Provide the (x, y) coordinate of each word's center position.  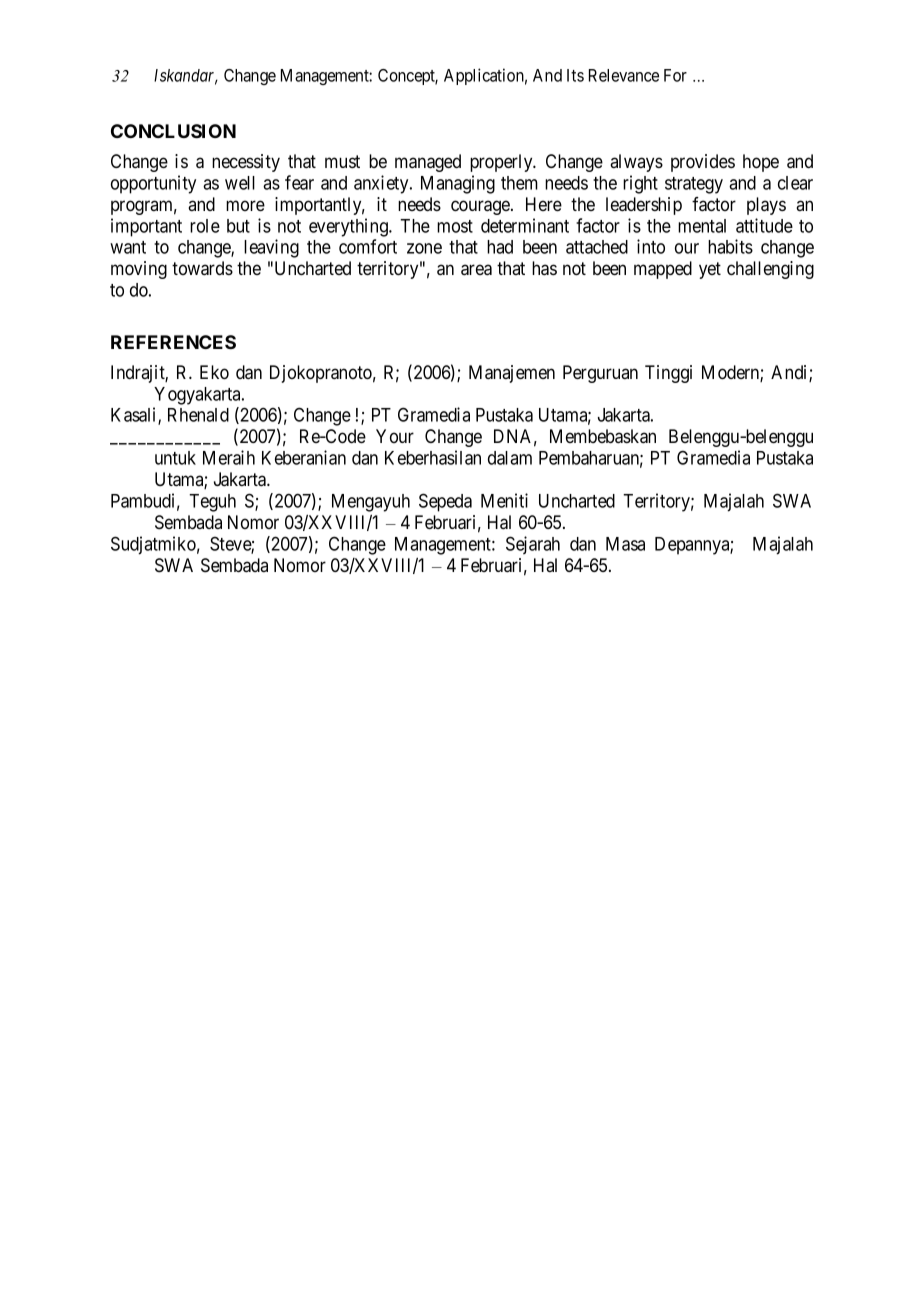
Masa (625, 544)
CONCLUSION (173, 131)
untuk (175, 458)
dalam (510, 458)
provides (703, 163)
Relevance (624, 75)
